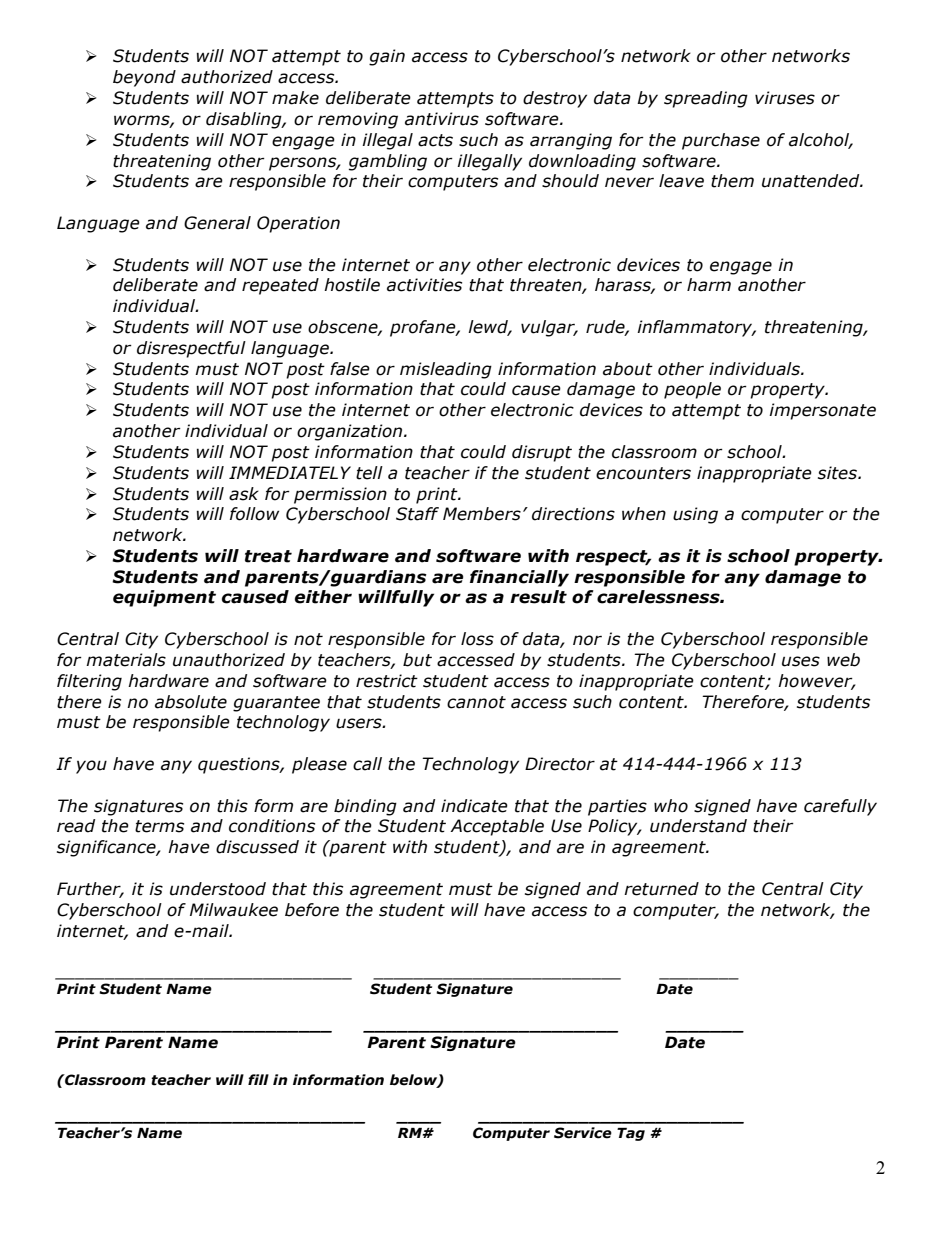 The width and height of the document is (952, 1233). What do you see at coordinates (631, 1134) in the document?
I see `Tag` at bounding box center [631, 1134].
